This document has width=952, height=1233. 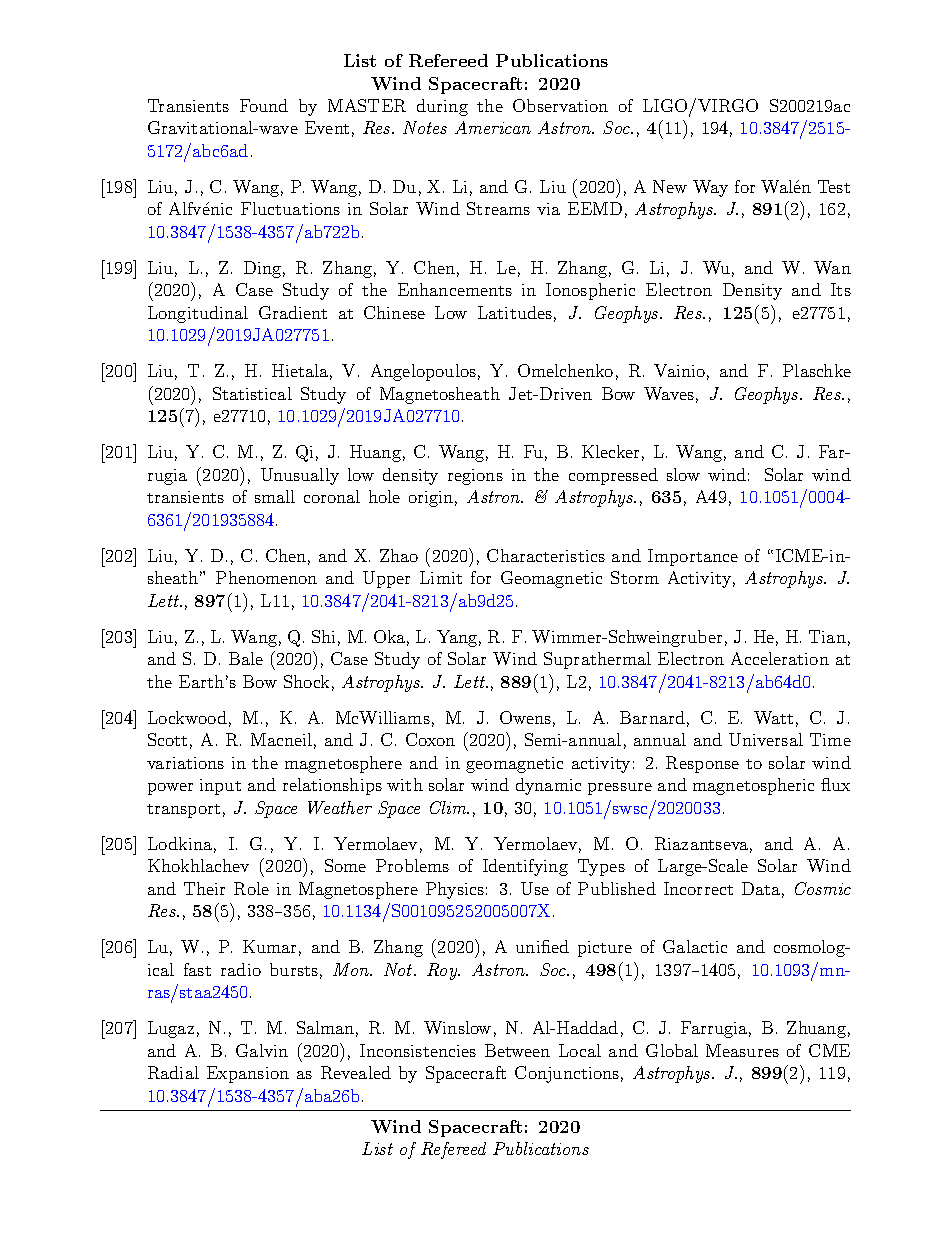 I want to click on input, so click(x=220, y=787).
